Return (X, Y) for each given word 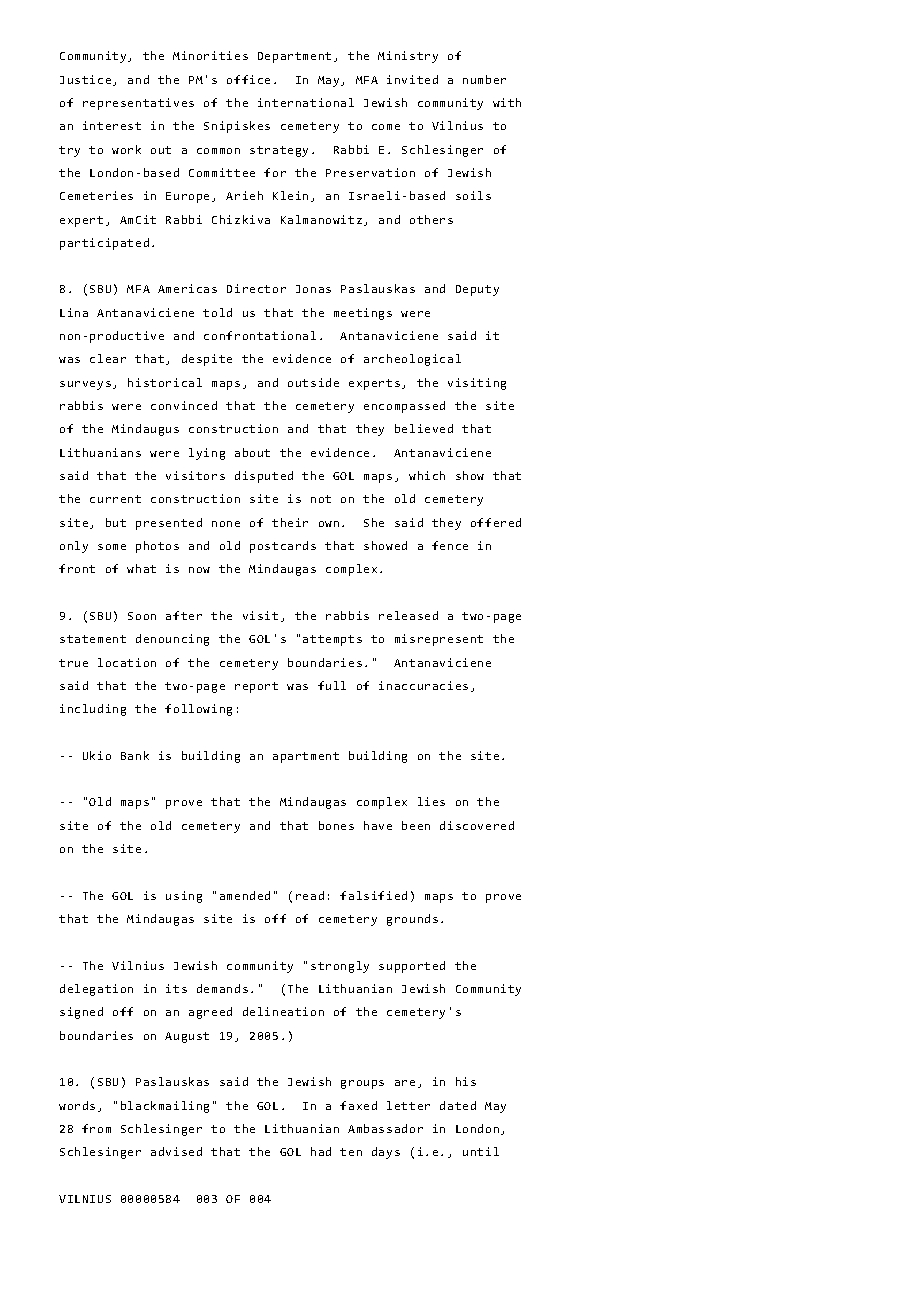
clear (108, 358)
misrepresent (439, 640)
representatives (138, 104)
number (484, 79)
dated (458, 1105)
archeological (412, 360)
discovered (477, 825)
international (306, 102)
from (96, 1128)
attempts (332, 640)
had (321, 1151)
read (310, 895)
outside (313, 382)
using (184, 897)
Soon (142, 616)
